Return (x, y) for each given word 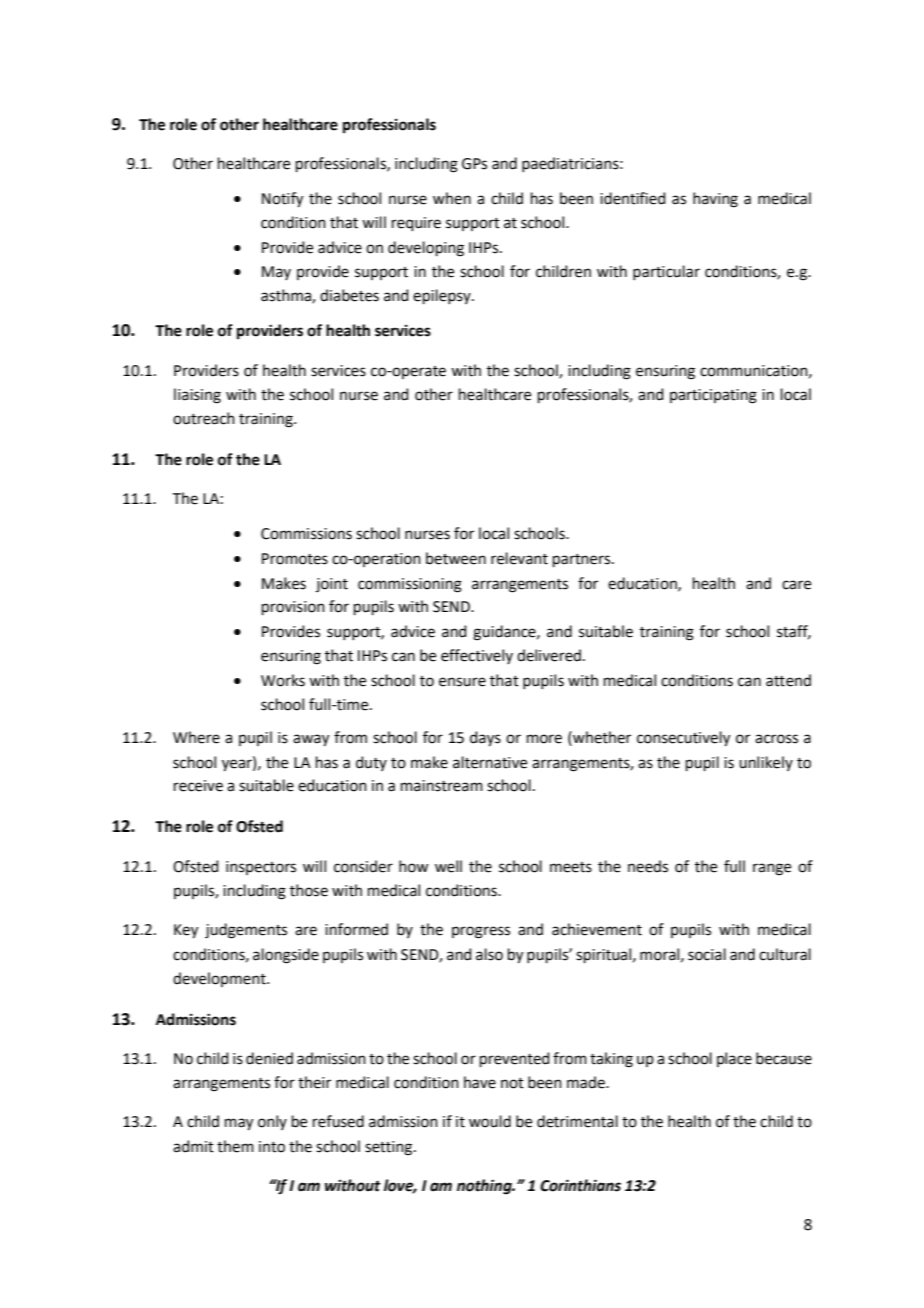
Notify (282, 200)
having (715, 200)
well (448, 866)
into (272, 1147)
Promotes (295, 559)
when (452, 198)
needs (648, 866)
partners (583, 560)
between (456, 558)
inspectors (261, 868)
